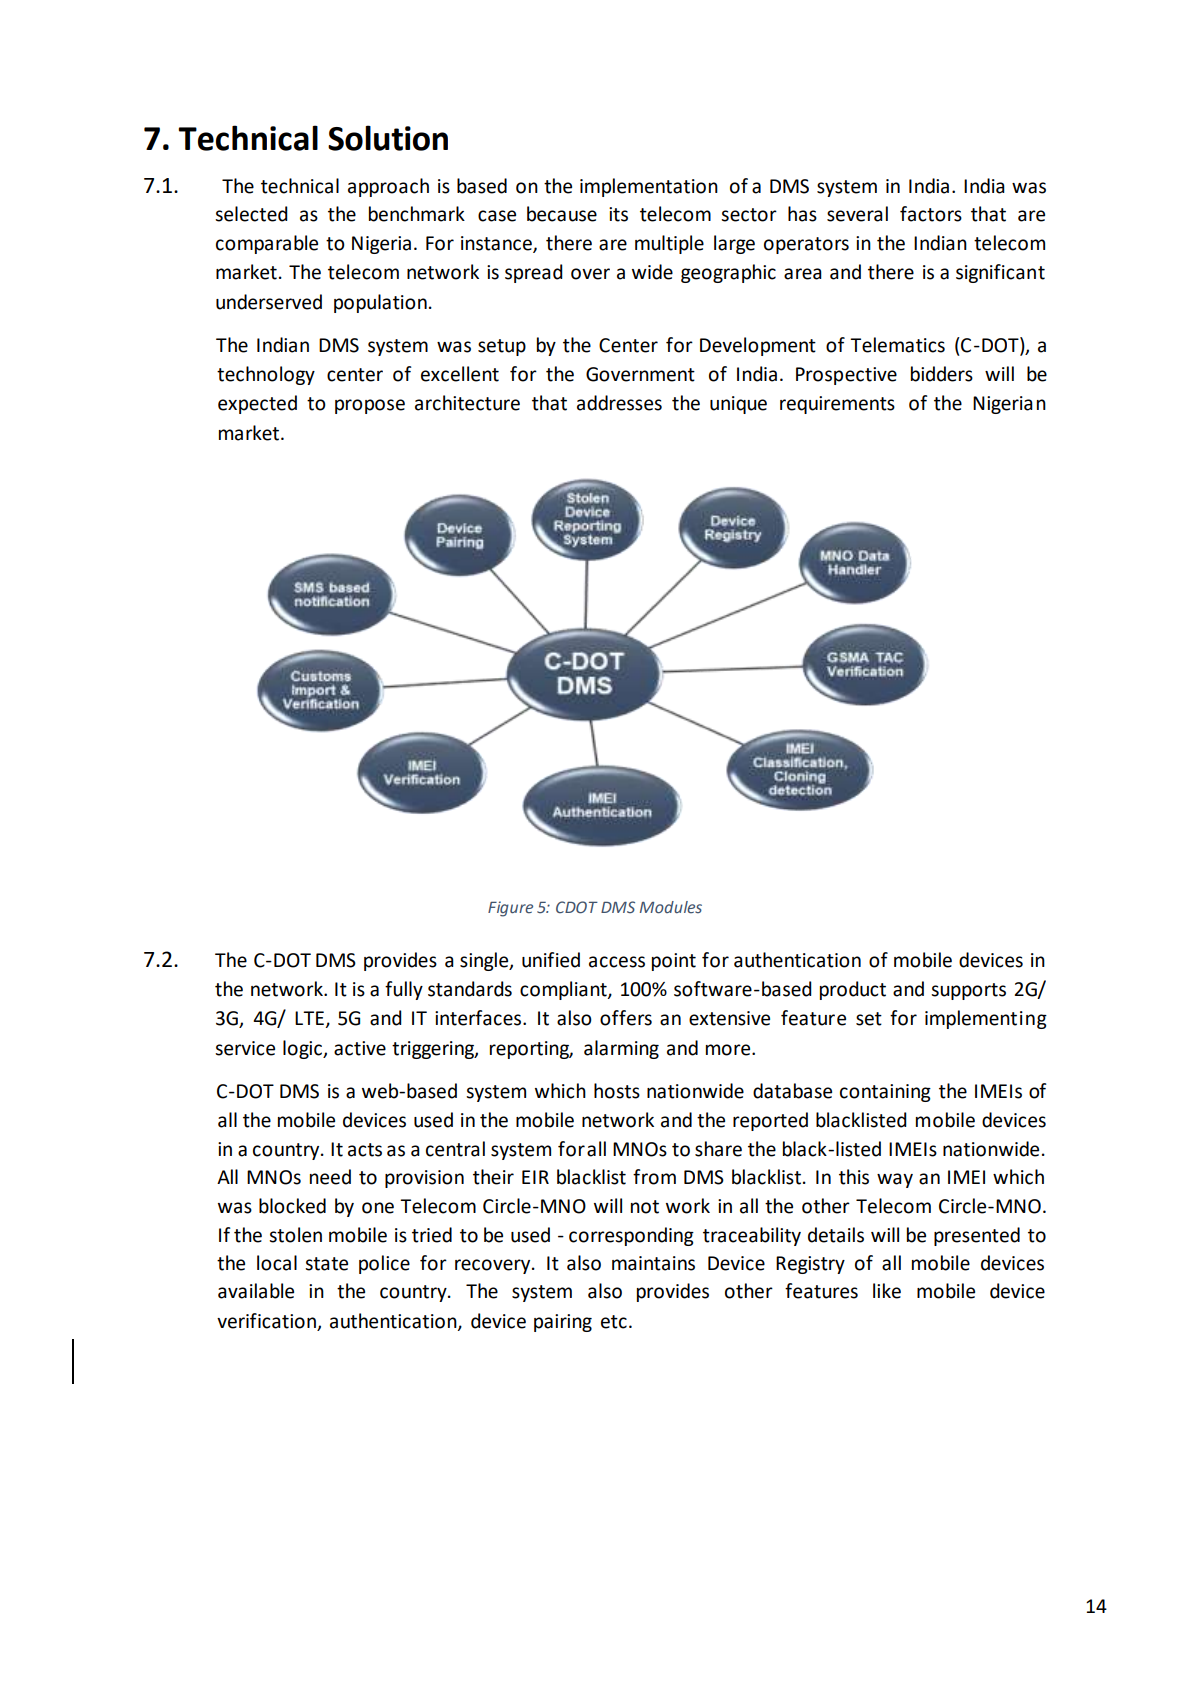 The height and width of the screenshot is (1684, 1191). I want to click on implementation, so click(649, 187).
